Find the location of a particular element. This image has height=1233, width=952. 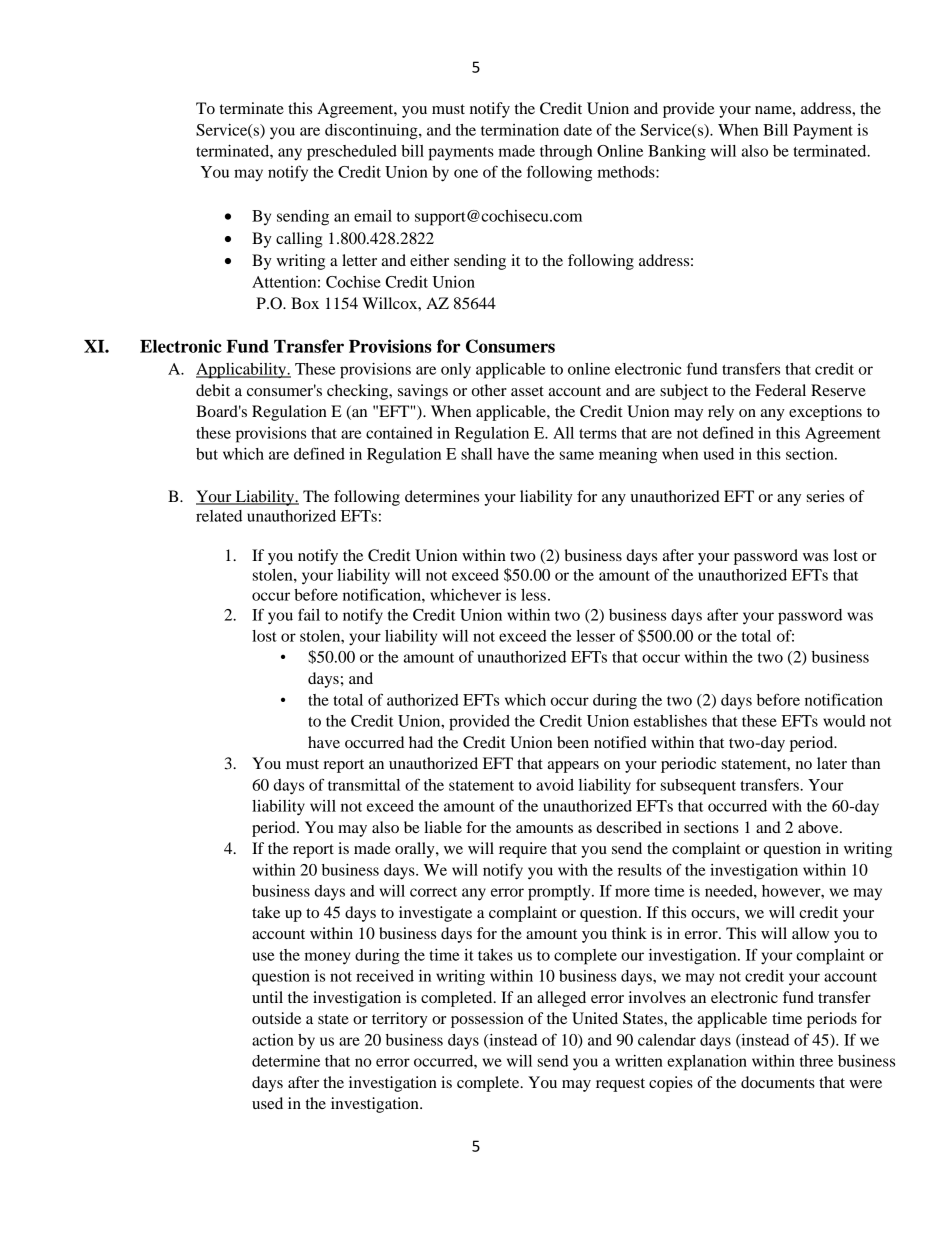

appears is located at coordinates (573, 767).
